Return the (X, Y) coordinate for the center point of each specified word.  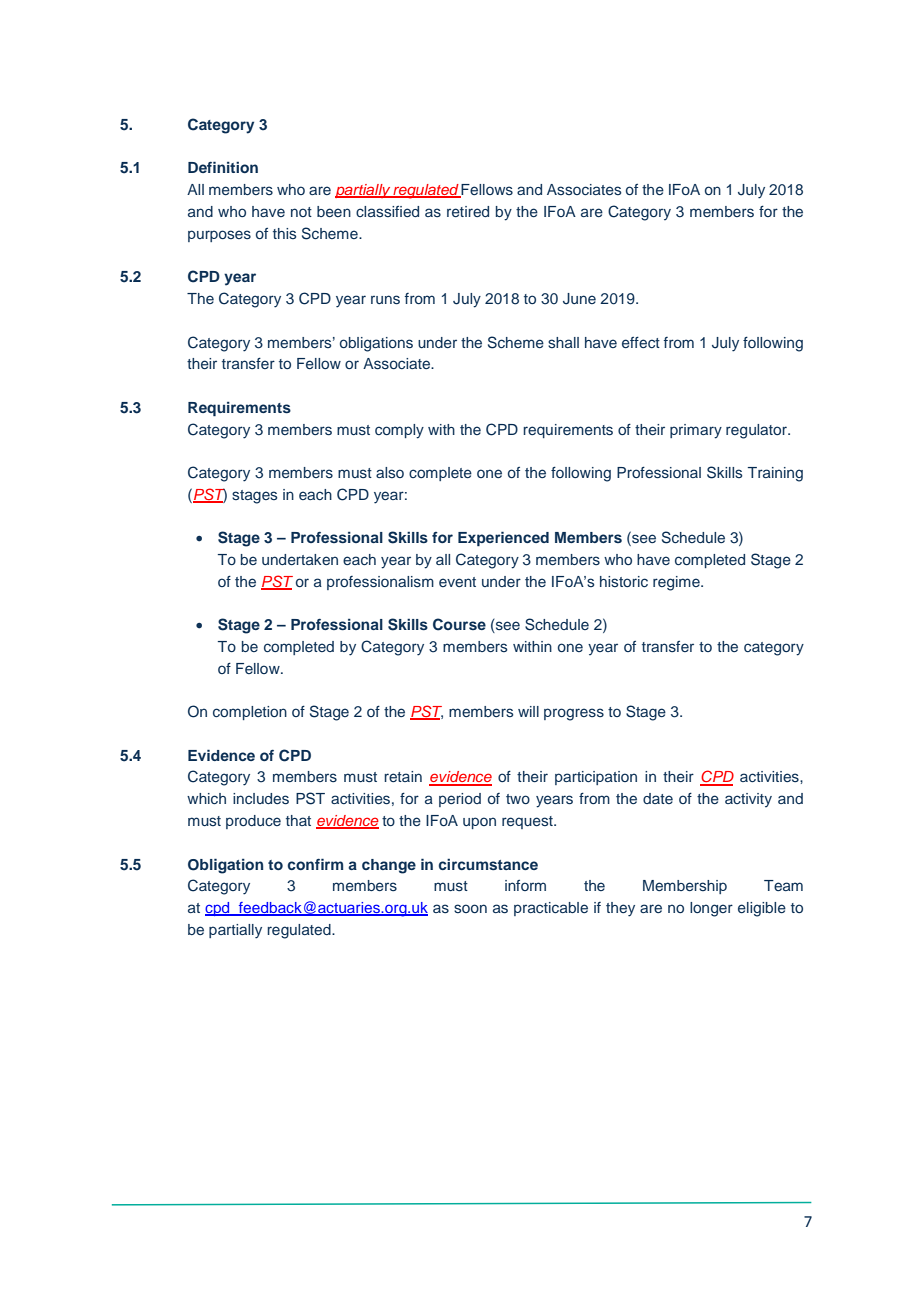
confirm (315, 864)
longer (711, 909)
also (390, 472)
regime (677, 583)
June (579, 299)
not (301, 212)
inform (525, 885)
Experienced (503, 538)
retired (468, 211)
